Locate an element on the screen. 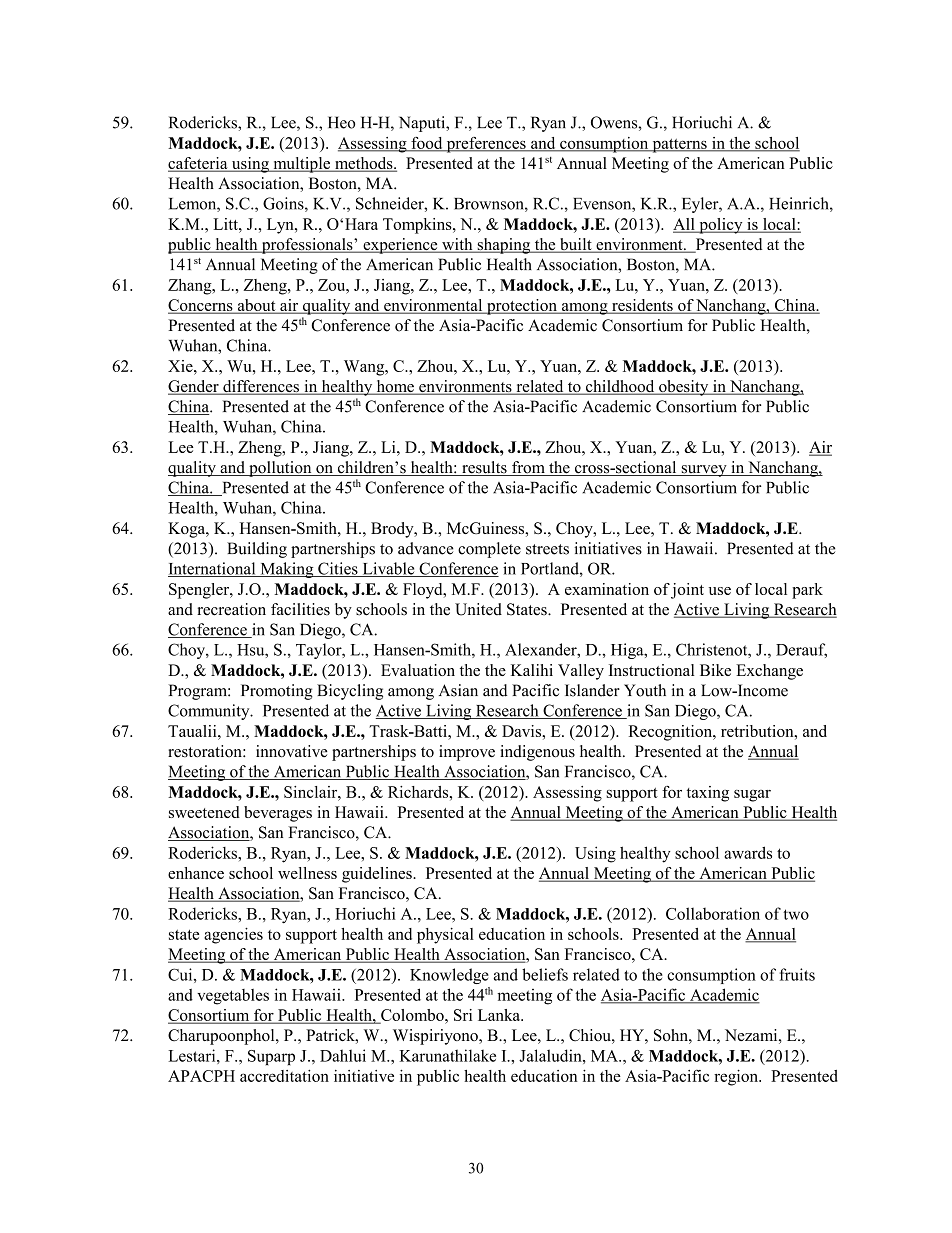  awards is located at coordinates (748, 852).
